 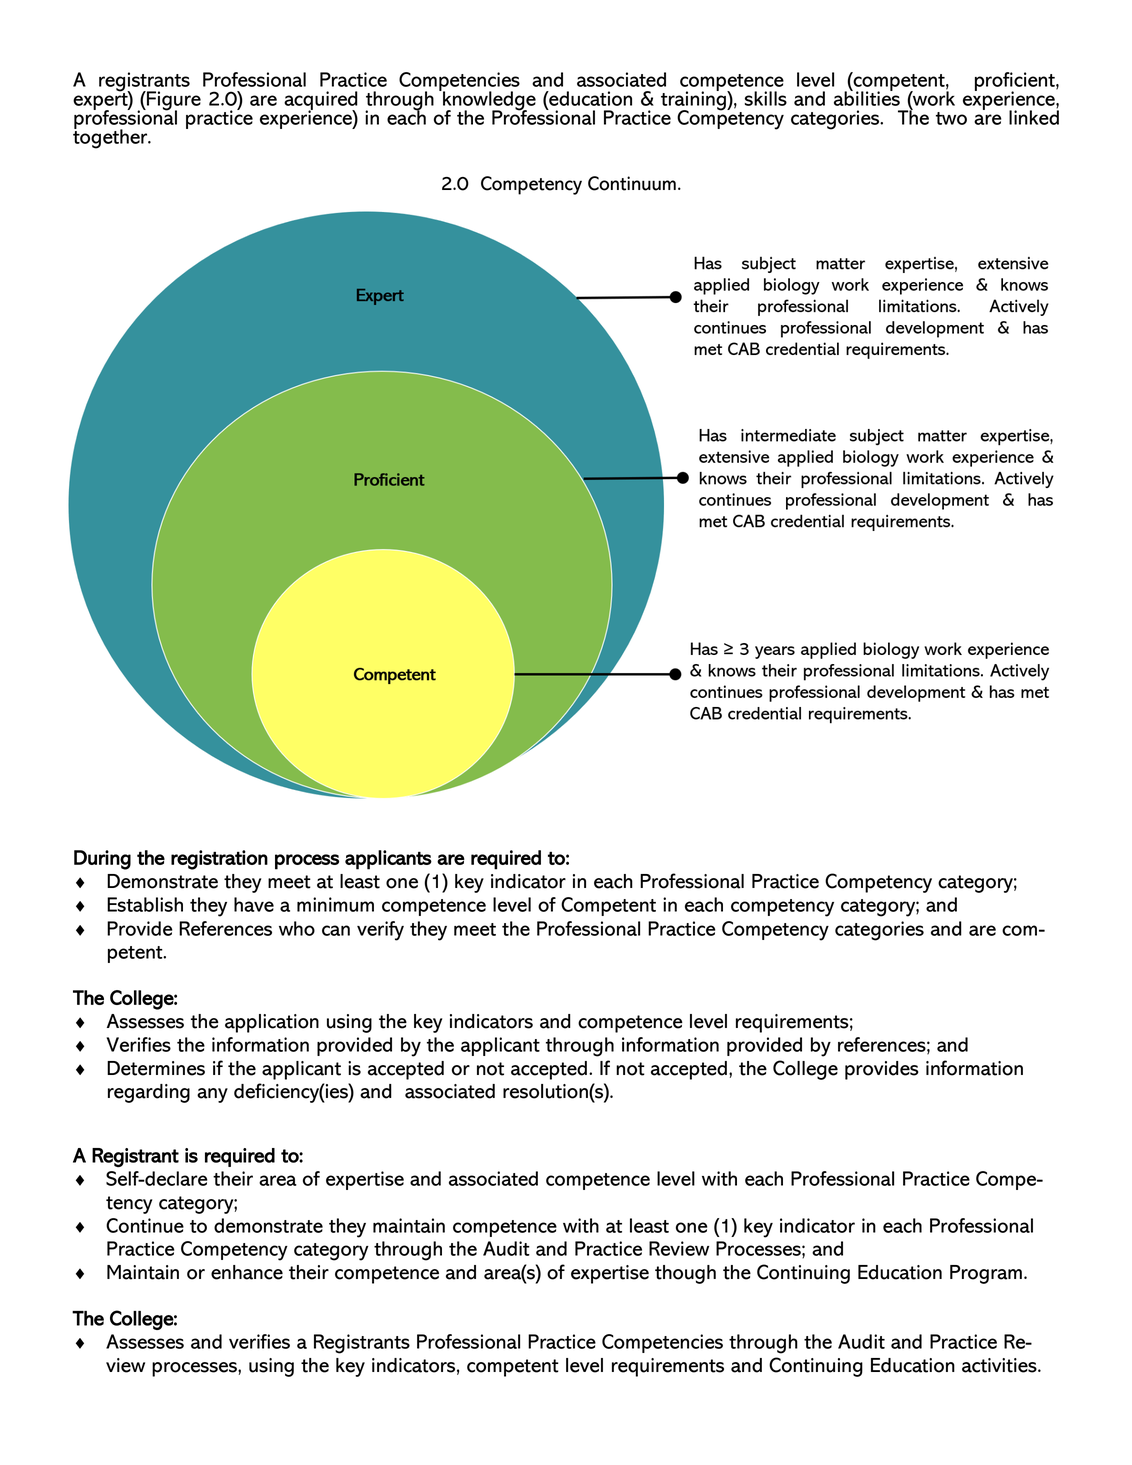 I want to click on registration, so click(x=219, y=860).
